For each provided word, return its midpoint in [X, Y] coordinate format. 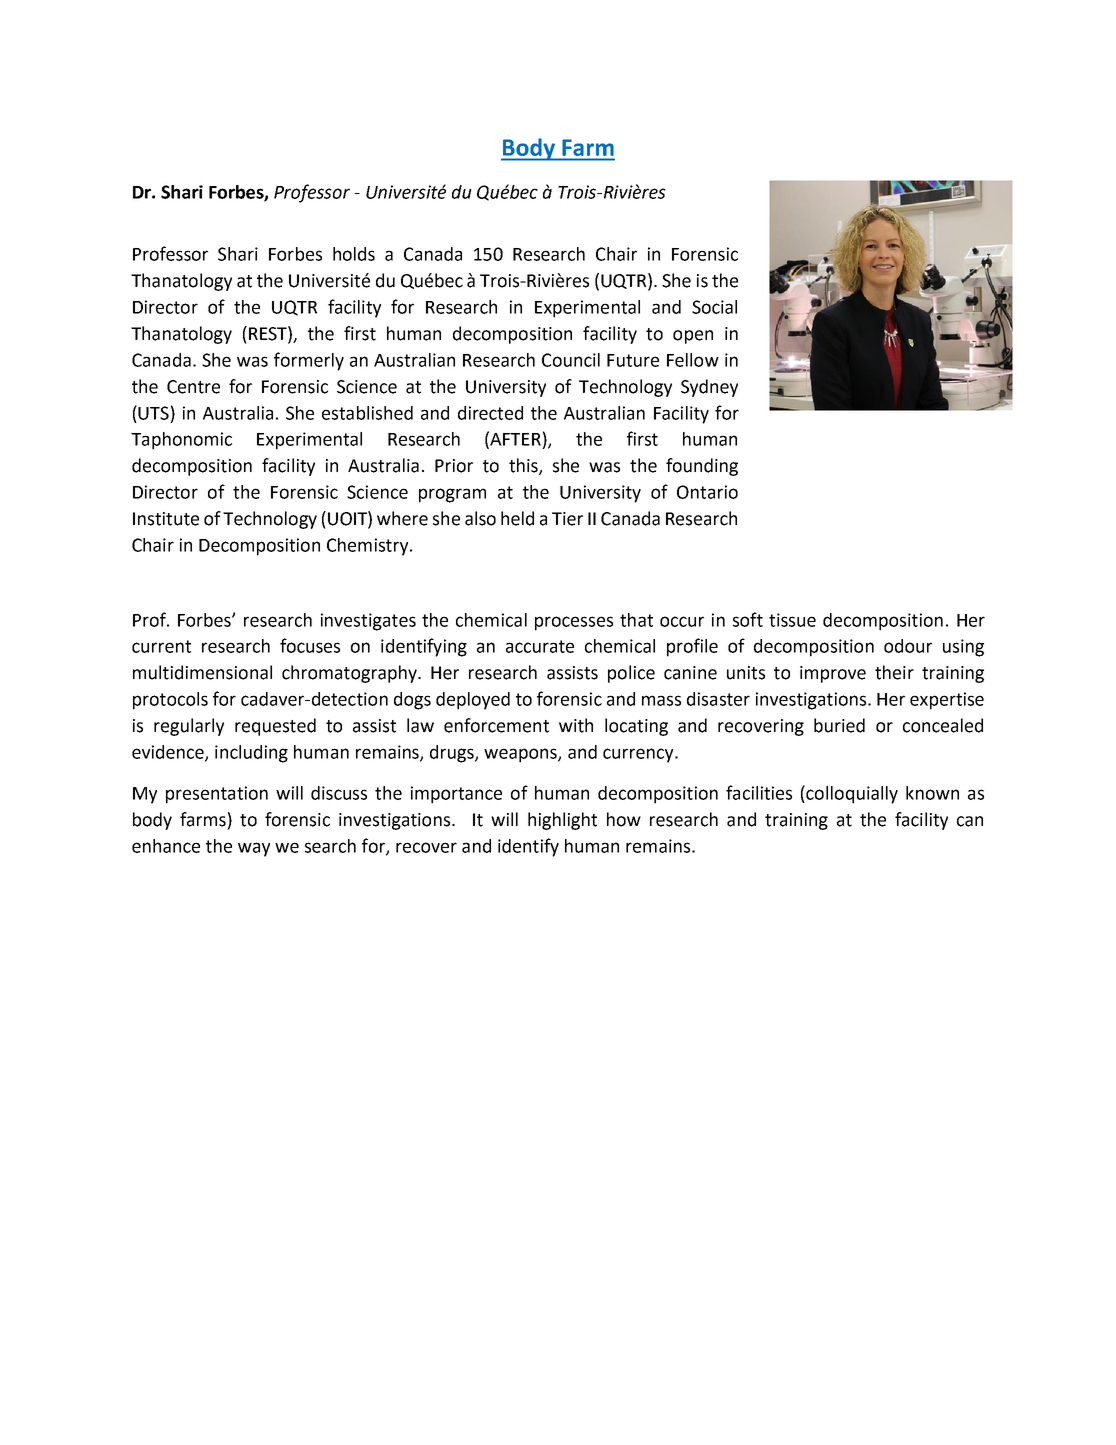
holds [354, 254]
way [254, 849]
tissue [792, 620]
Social [714, 307]
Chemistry [369, 547]
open [693, 337]
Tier [567, 519]
